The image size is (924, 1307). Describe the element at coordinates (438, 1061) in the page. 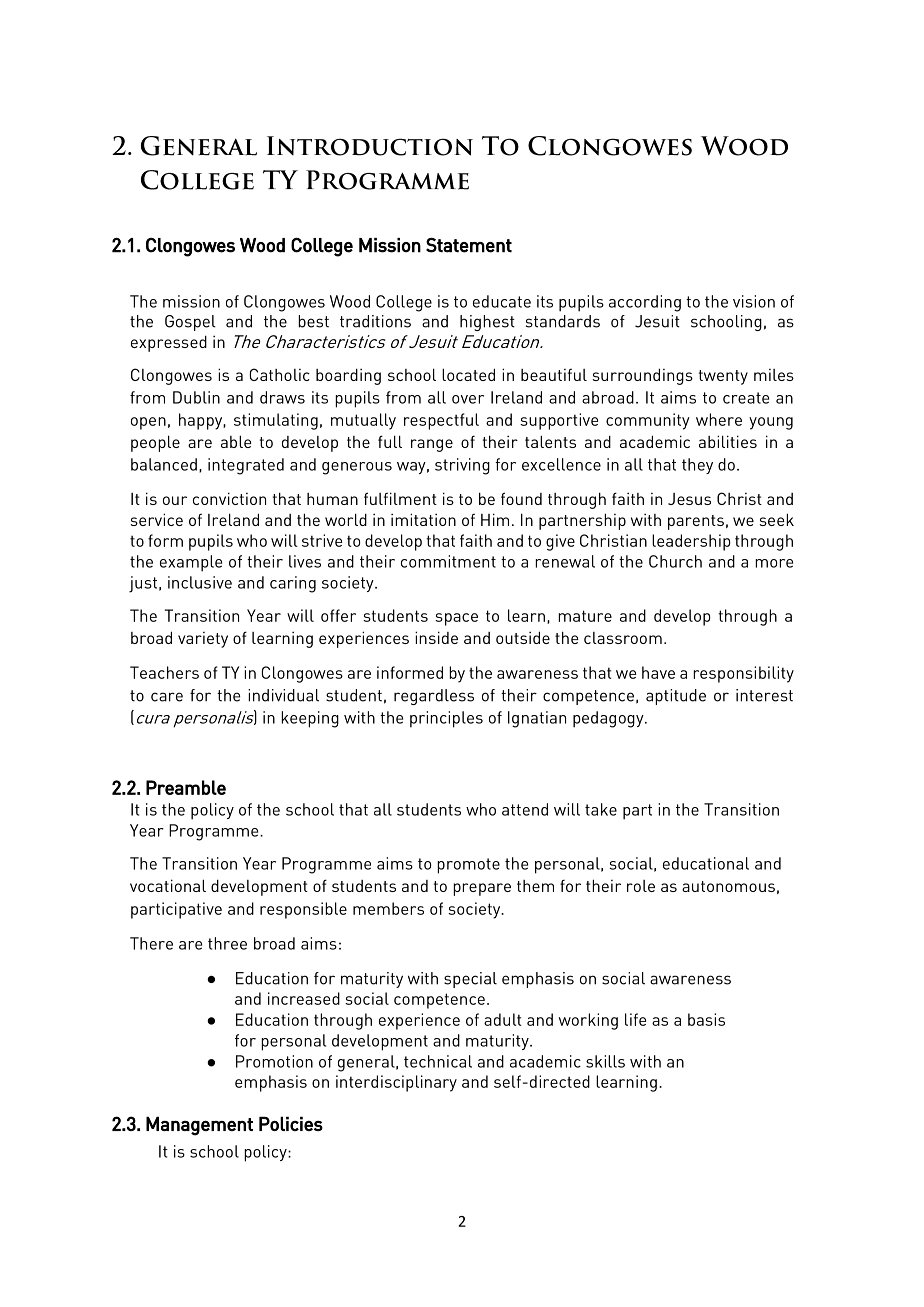

I see `technical` at that location.
